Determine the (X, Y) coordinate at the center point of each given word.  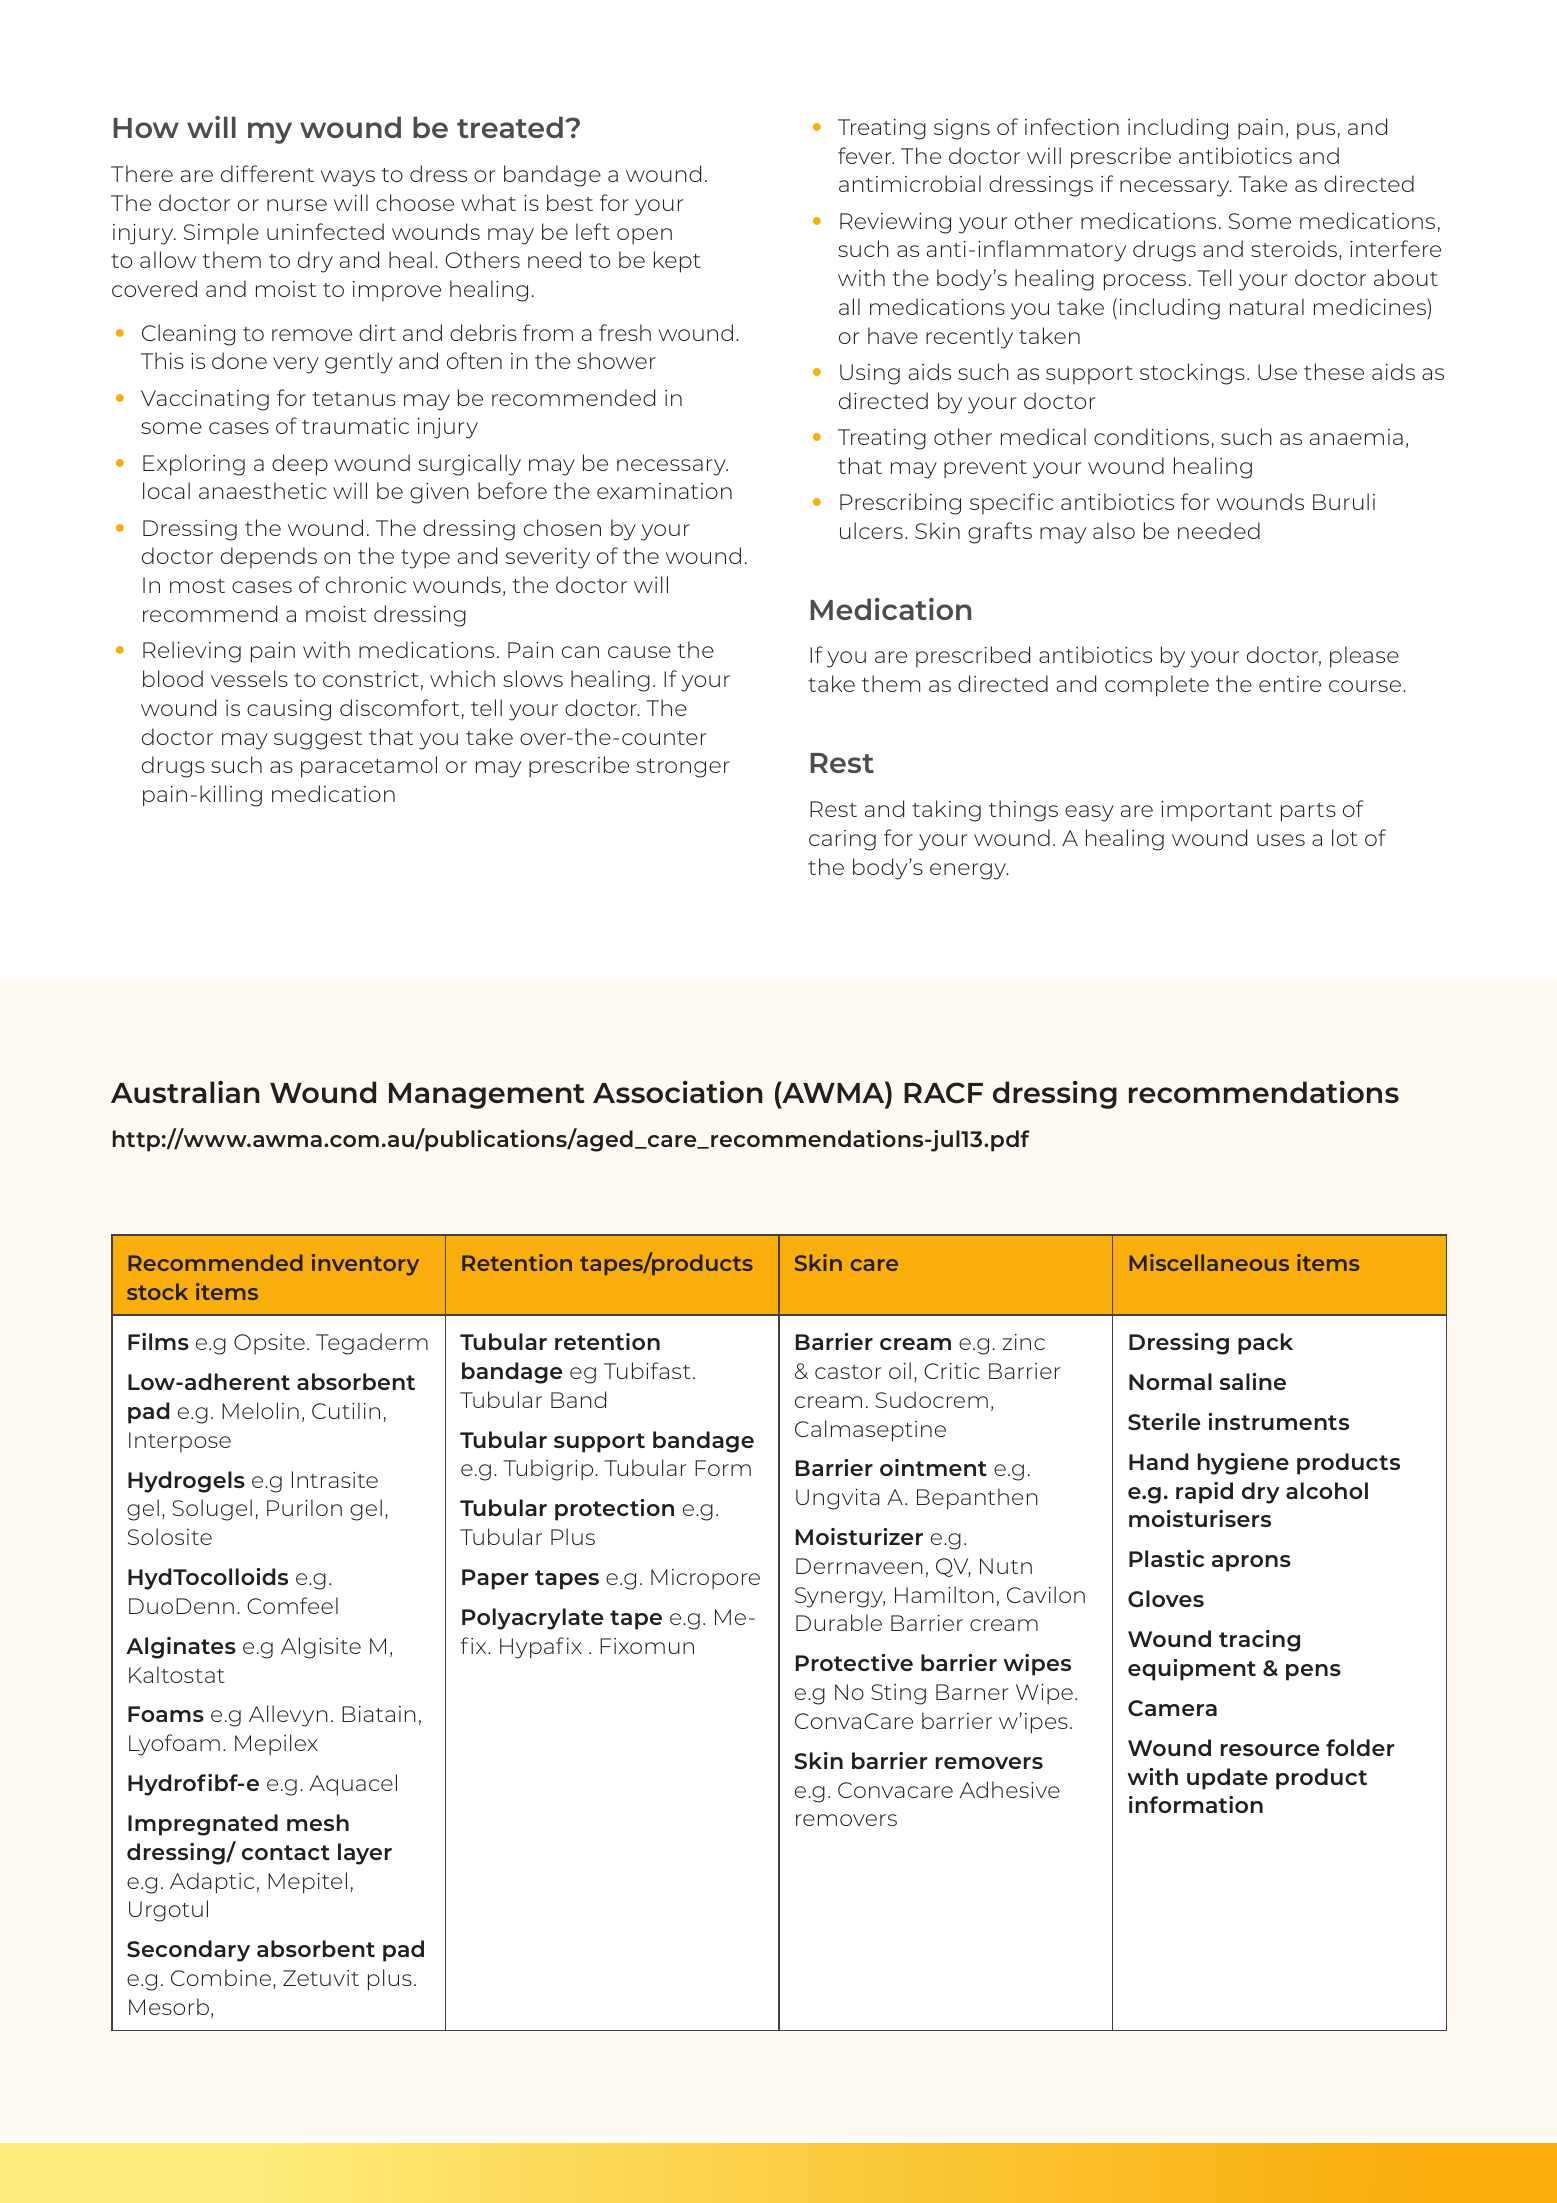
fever (866, 155)
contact (286, 1852)
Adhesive (1010, 1789)
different (267, 173)
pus (1316, 131)
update (1227, 1779)
